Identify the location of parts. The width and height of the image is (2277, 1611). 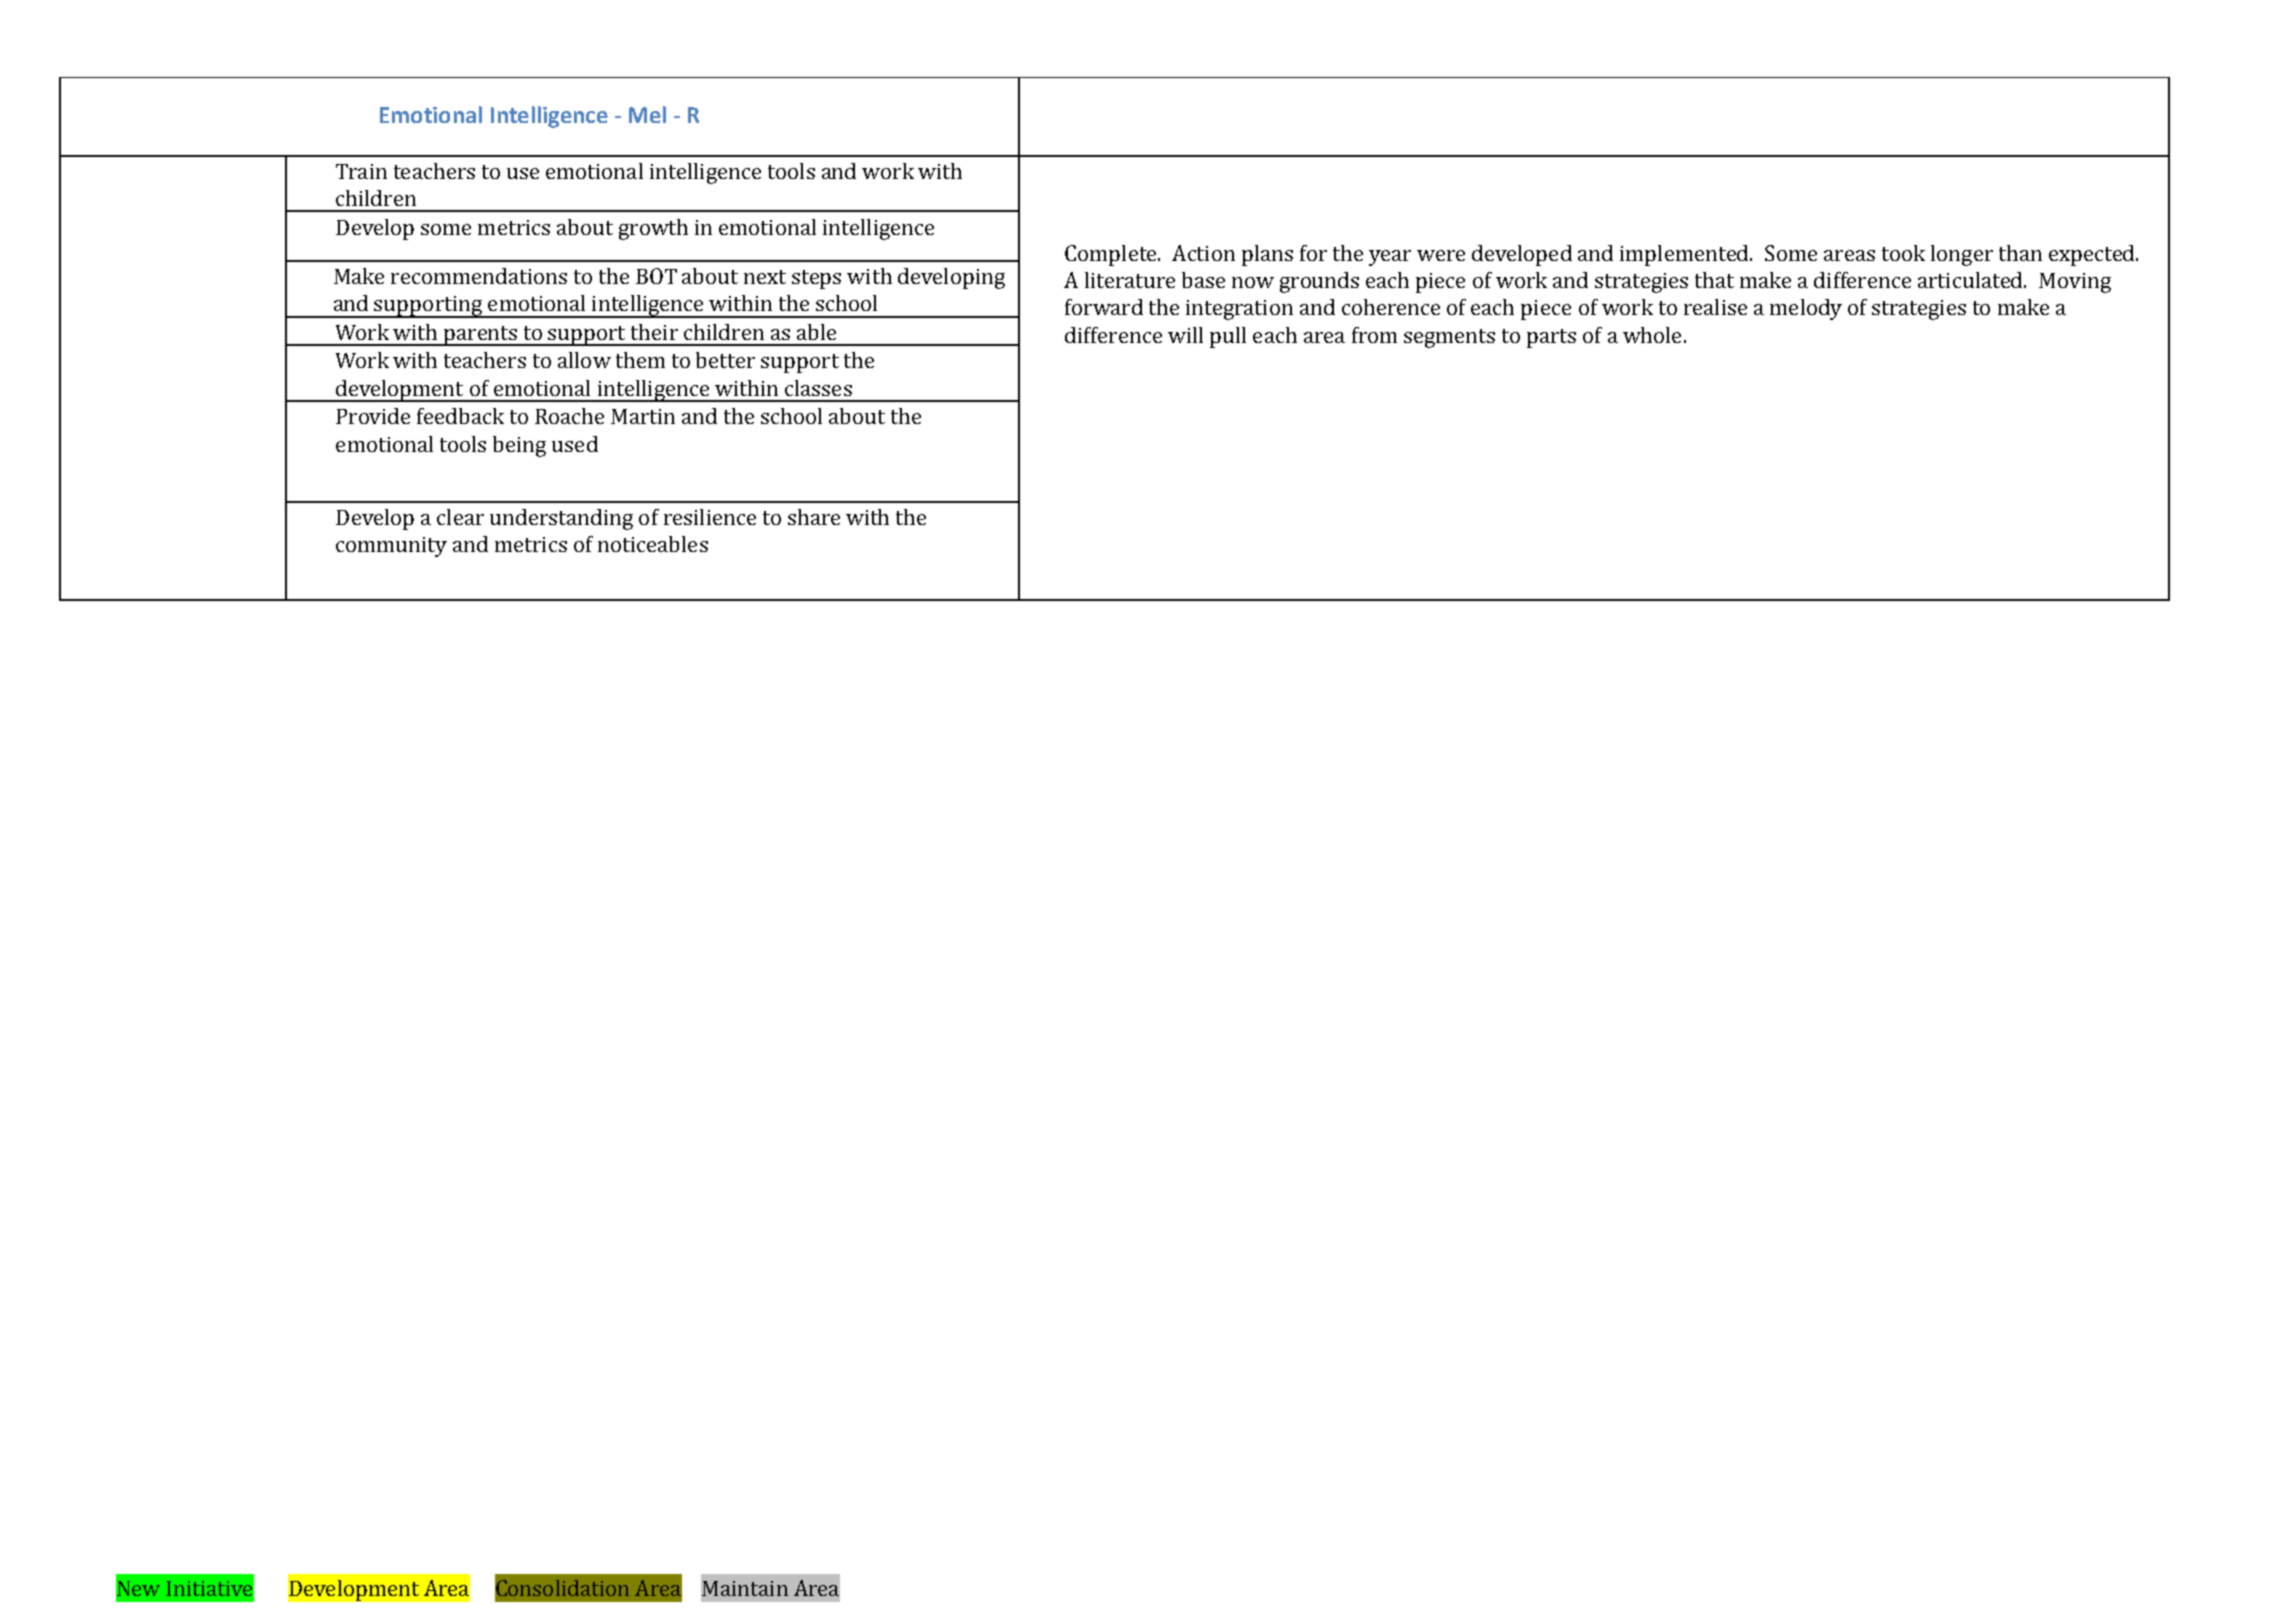
(1551, 338).
